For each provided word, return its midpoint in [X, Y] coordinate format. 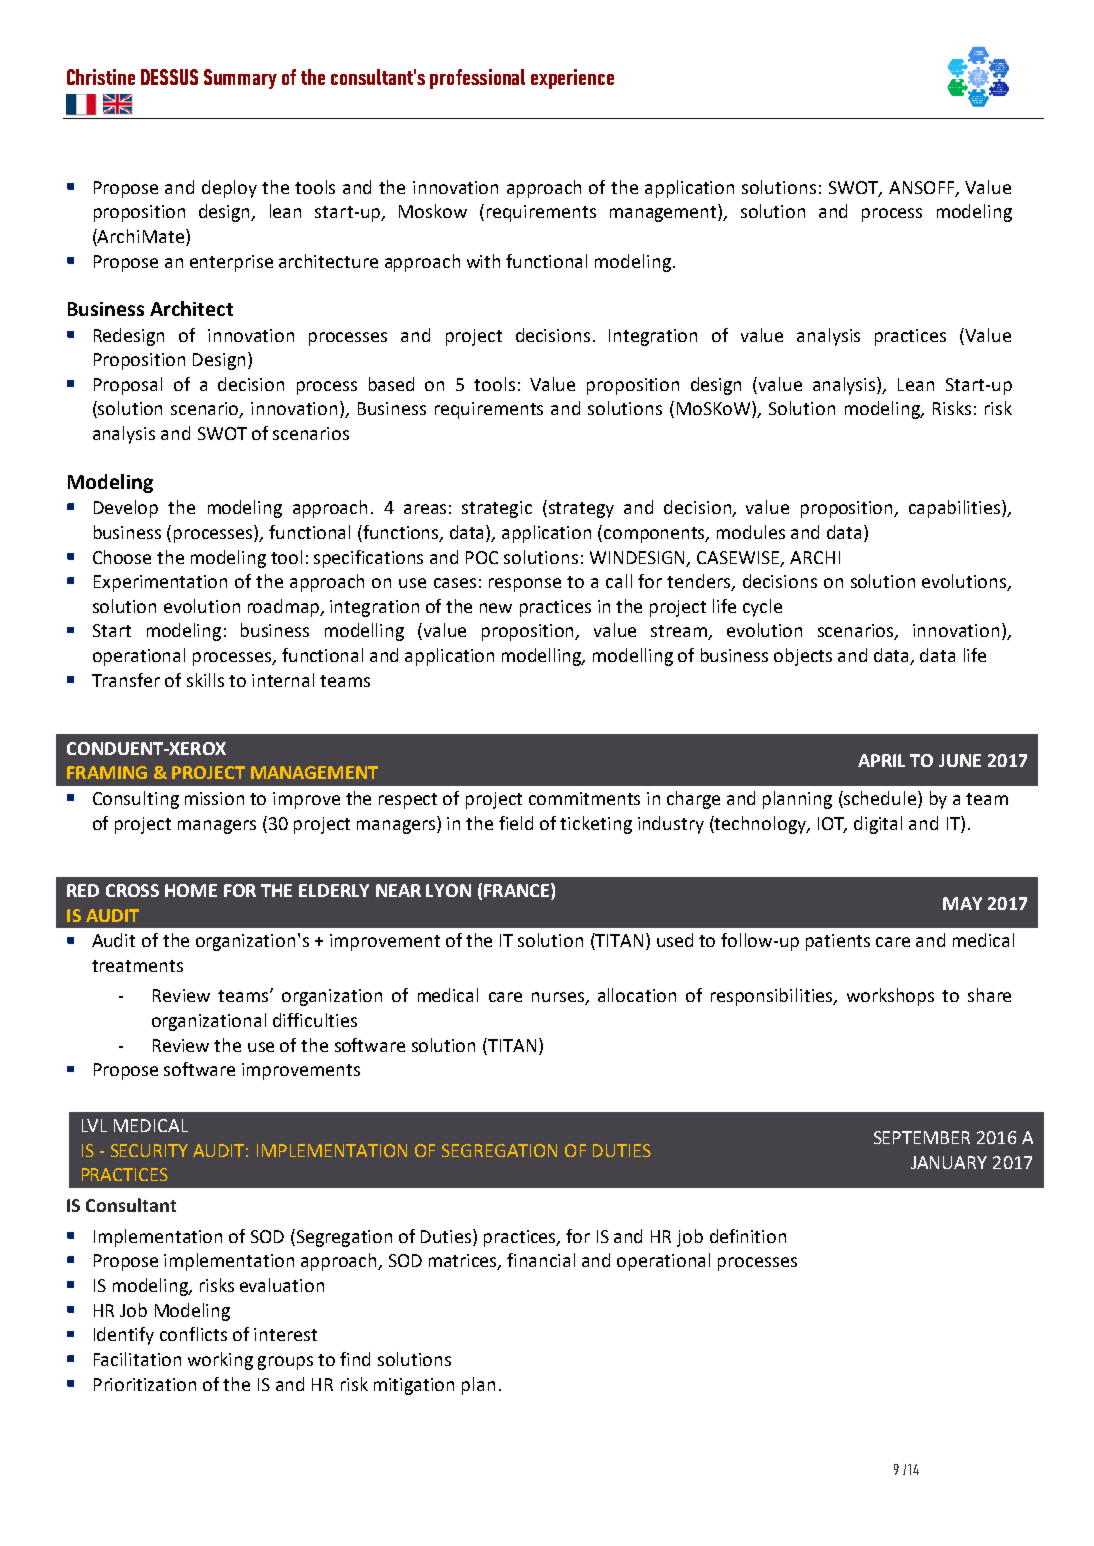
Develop [126, 509]
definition [748, 1236]
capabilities [956, 509]
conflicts [193, 1334]
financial [541, 1260]
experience [572, 79]
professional [477, 79]
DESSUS [169, 77]
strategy [581, 510]
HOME [191, 890]
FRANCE [516, 890]
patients [838, 942]
